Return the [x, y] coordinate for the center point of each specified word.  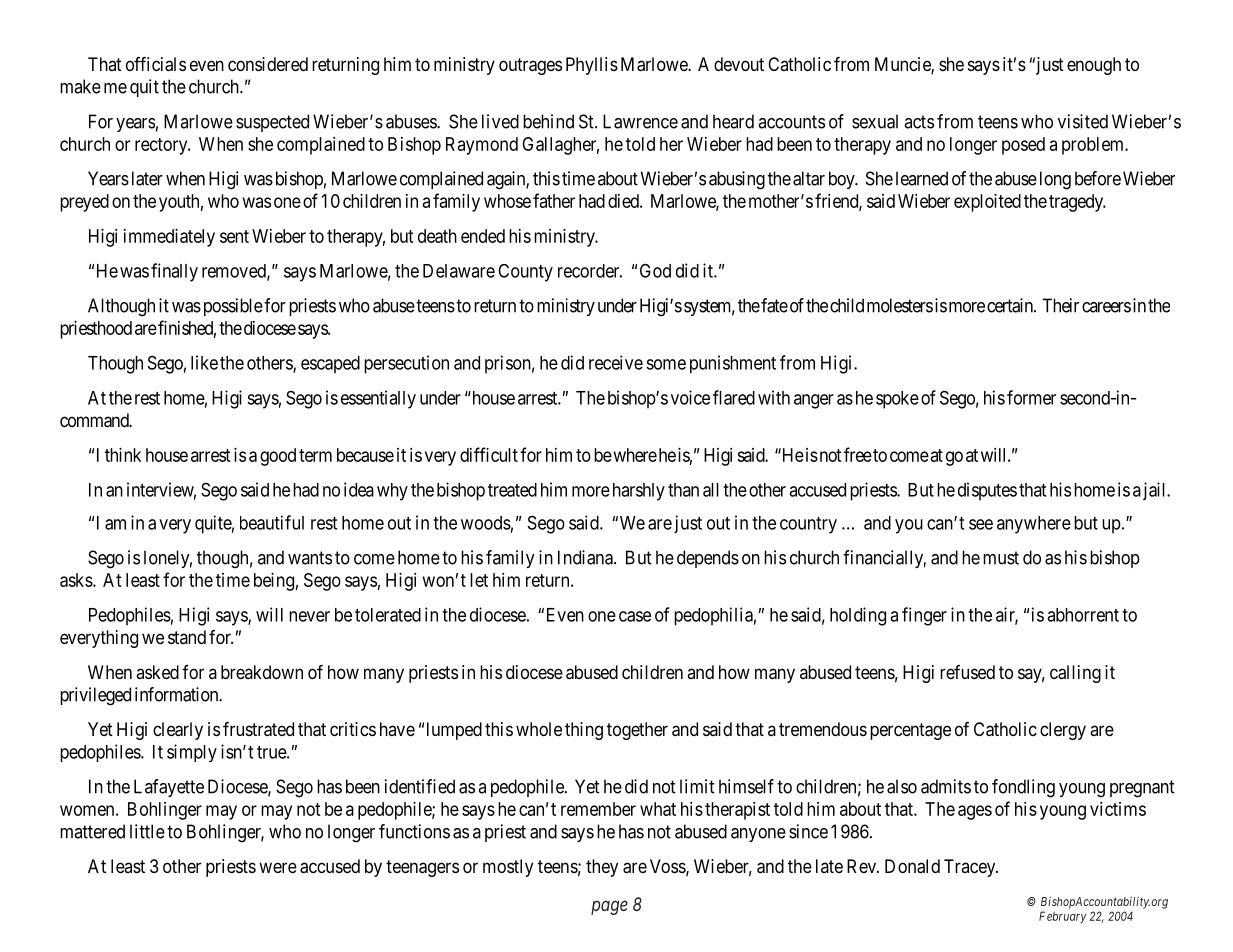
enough [1094, 66]
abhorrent [1083, 615]
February [1063, 917]
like [204, 362]
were [278, 867]
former [1031, 397]
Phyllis [592, 66]
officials [156, 64]
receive [616, 362]
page [609, 907]
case [635, 616]
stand [187, 637]
